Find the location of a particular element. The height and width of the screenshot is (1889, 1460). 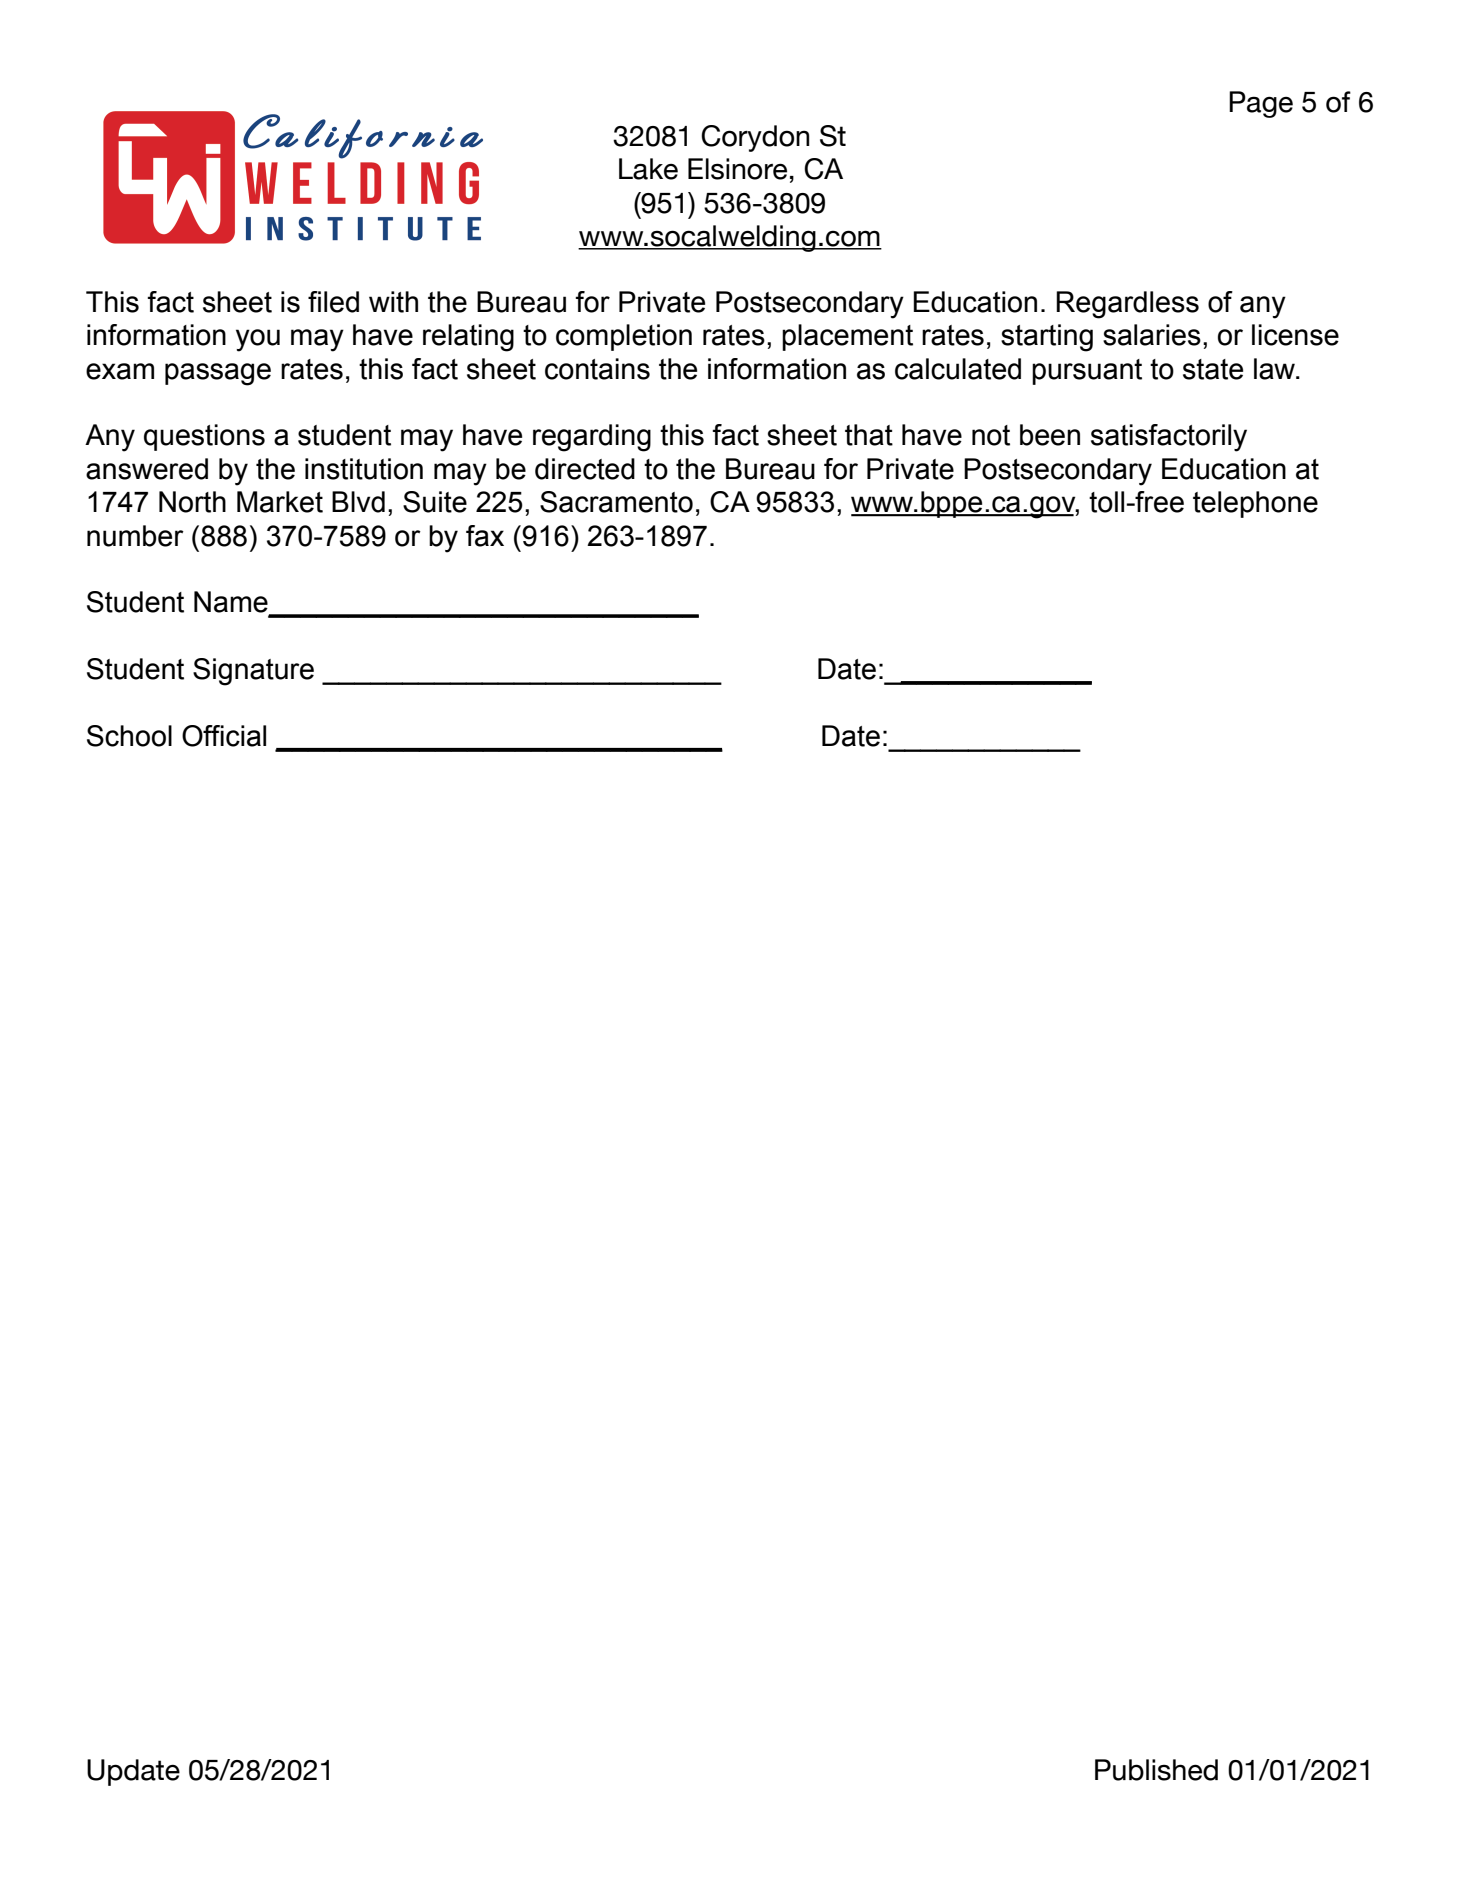

Elsinore is located at coordinates (737, 169).
